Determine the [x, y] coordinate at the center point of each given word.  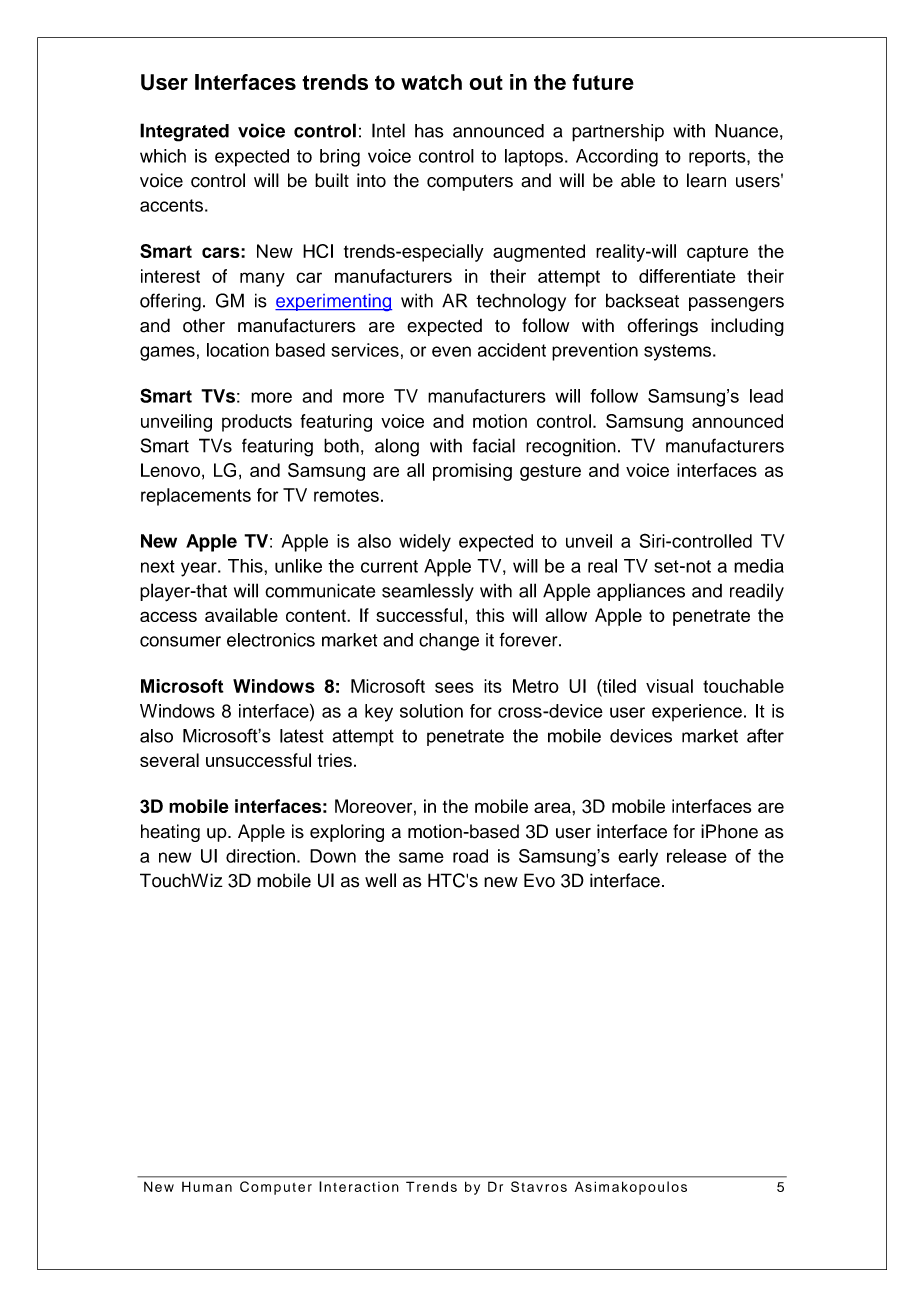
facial [494, 445]
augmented [539, 253]
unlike [298, 566]
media [759, 566]
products [257, 423]
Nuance [746, 131]
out [486, 82]
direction [260, 856]
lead [766, 396]
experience [697, 712]
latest [302, 736]
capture [717, 253]
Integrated [184, 132]
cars [222, 252]
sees [454, 687]
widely [425, 543]
